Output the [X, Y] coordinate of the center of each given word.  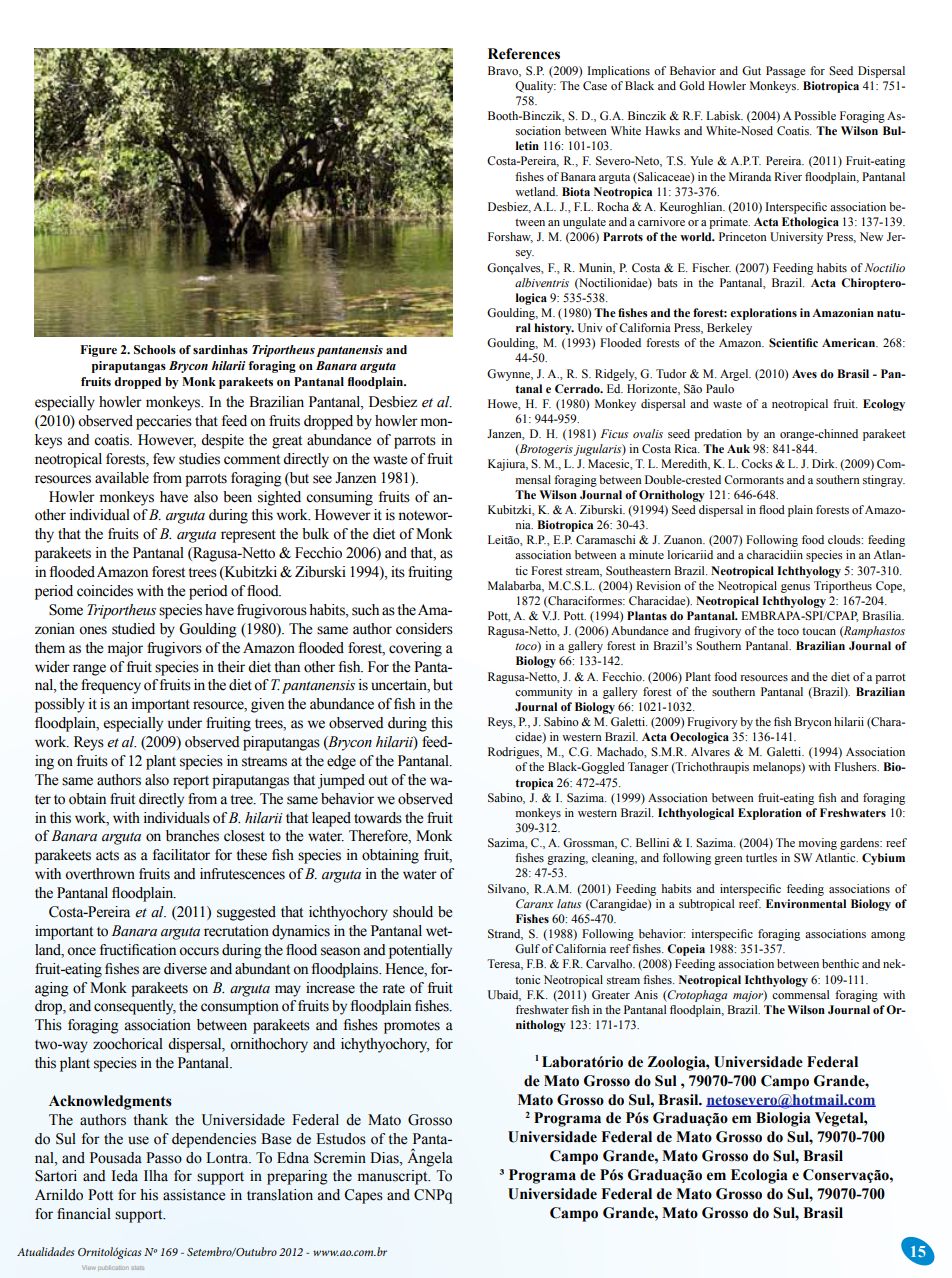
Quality [535, 87]
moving [818, 844]
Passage [785, 72]
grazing [567, 859]
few [164, 459]
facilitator [181, 855]
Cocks [757, 463]
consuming [339, 498]
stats [137, 1268]
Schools [155, 350]
